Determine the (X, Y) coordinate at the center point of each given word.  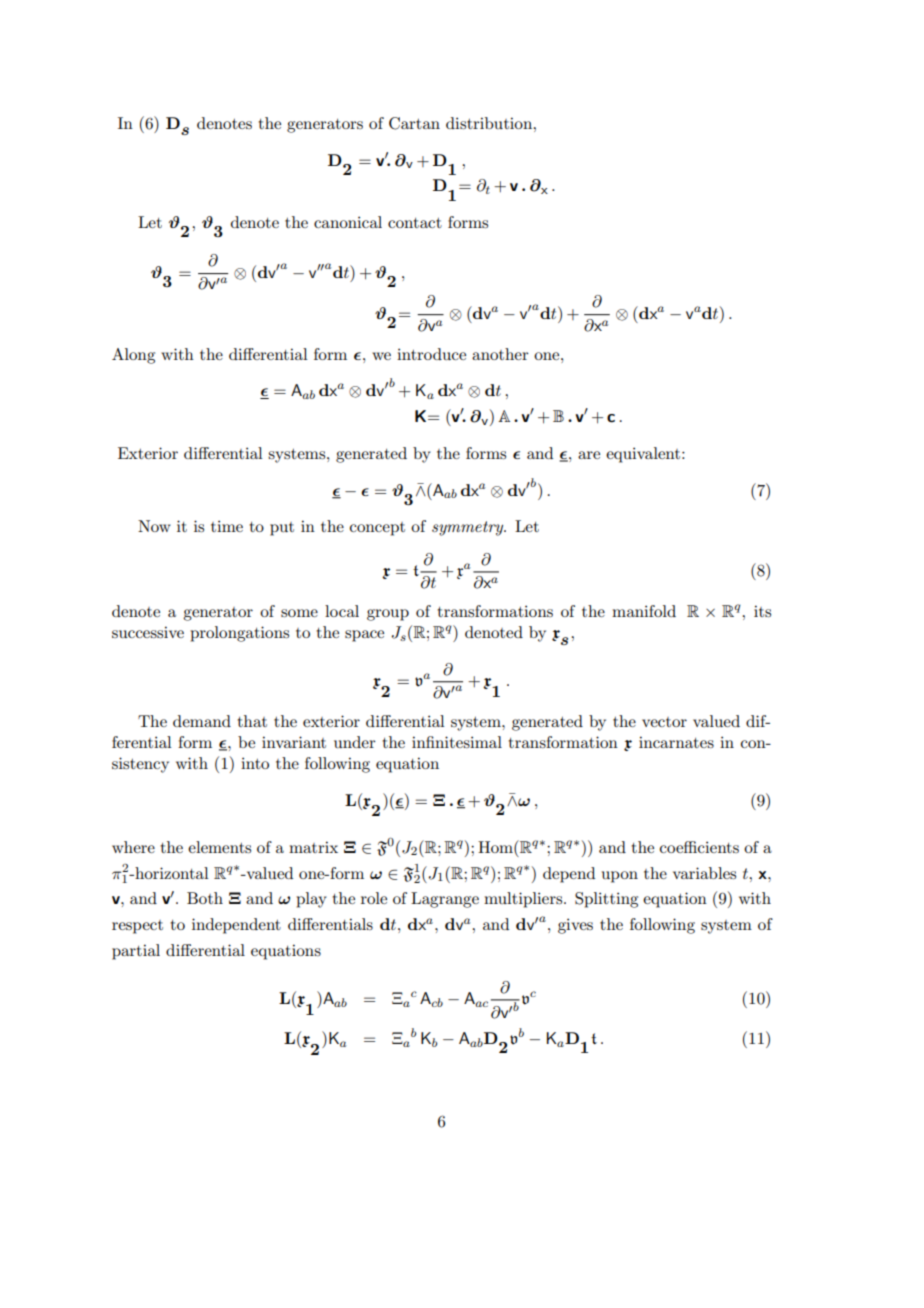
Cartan (414, 123)
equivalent (644, 455)
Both (205, 898)
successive (148, 632)
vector (664, 722)
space (364, 636)
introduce (431, 354)
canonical (348, 222)
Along (133, 356)
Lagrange (445, 900)
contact (415, 223)
